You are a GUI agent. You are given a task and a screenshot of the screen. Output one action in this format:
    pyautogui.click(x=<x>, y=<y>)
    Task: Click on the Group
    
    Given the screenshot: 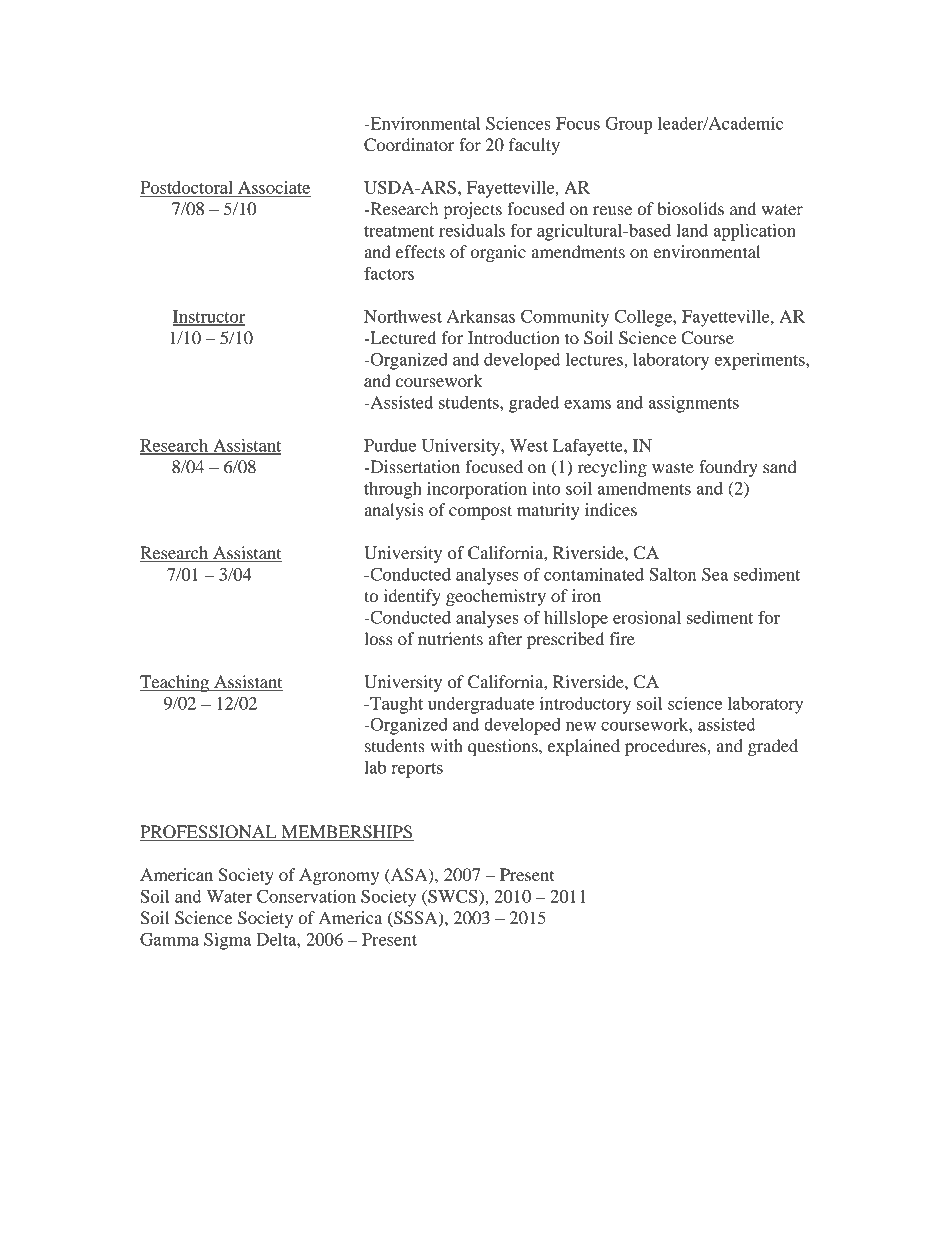 What is the action you would take?
    pyautogui.click(x=629, y=125)
